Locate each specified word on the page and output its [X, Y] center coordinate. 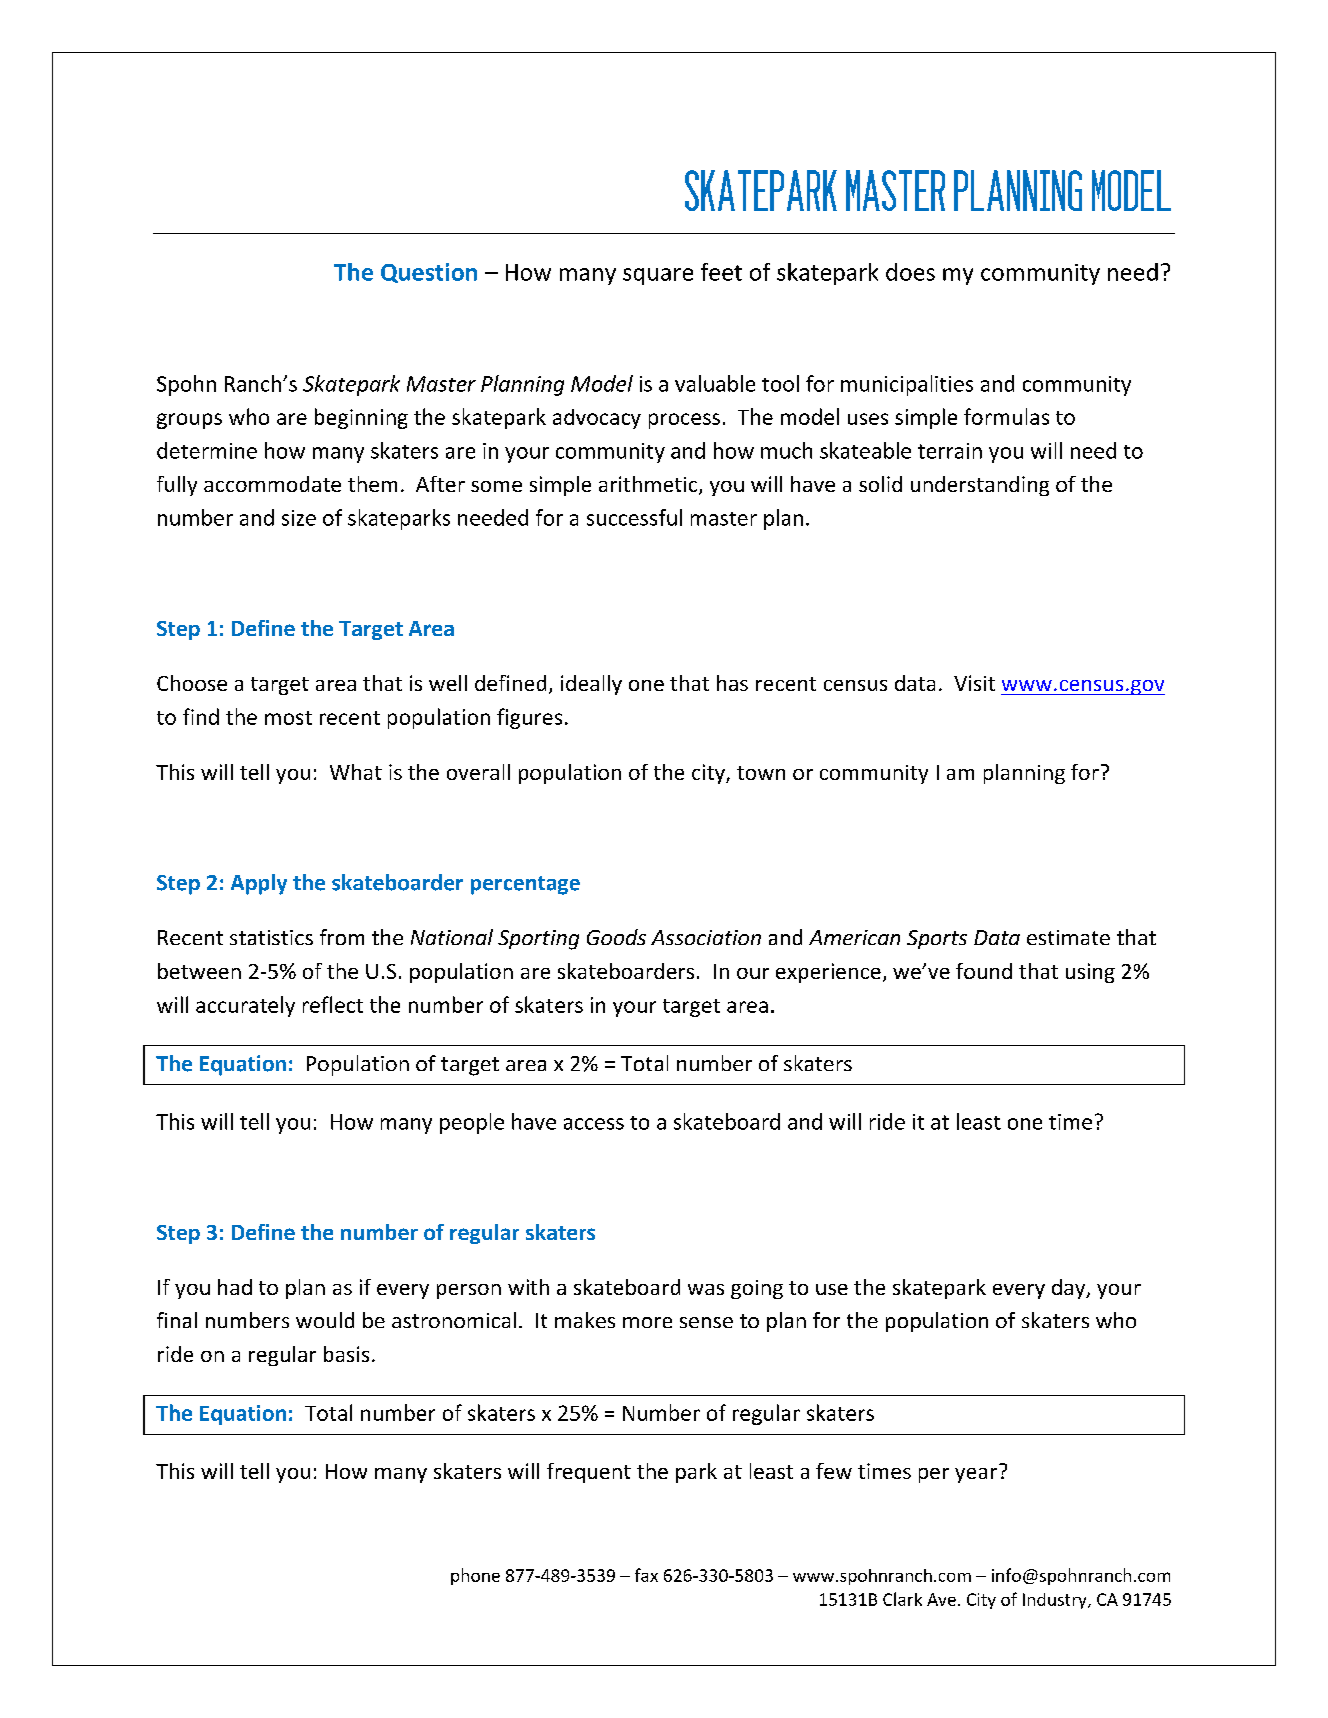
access [594, 1124]
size [299, 518]
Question [429, 273]
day [1070, 1289]
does [910, 272]
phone [475, 1576]
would [325, 1320]
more [647, 1322]
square [658, 276]
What [356, 772]
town [761, 773]
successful [634, 517]
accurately [245, 1006]
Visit [974, 683]
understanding [980, 486]
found [984, 971]
